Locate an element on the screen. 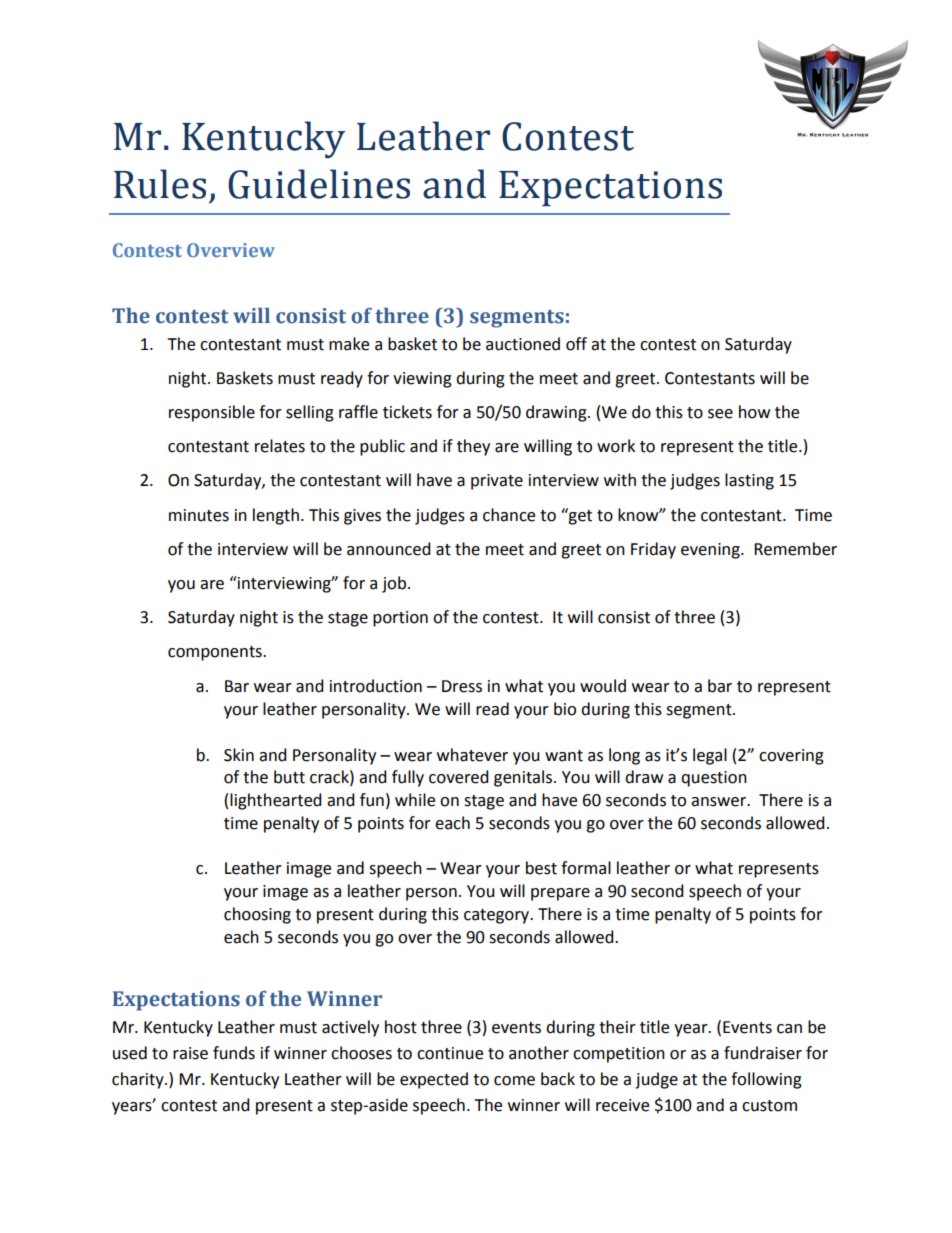 Image resolution: width=952 pixels, height=1233 pixels. minutes is located at coordinates (199, 515).
